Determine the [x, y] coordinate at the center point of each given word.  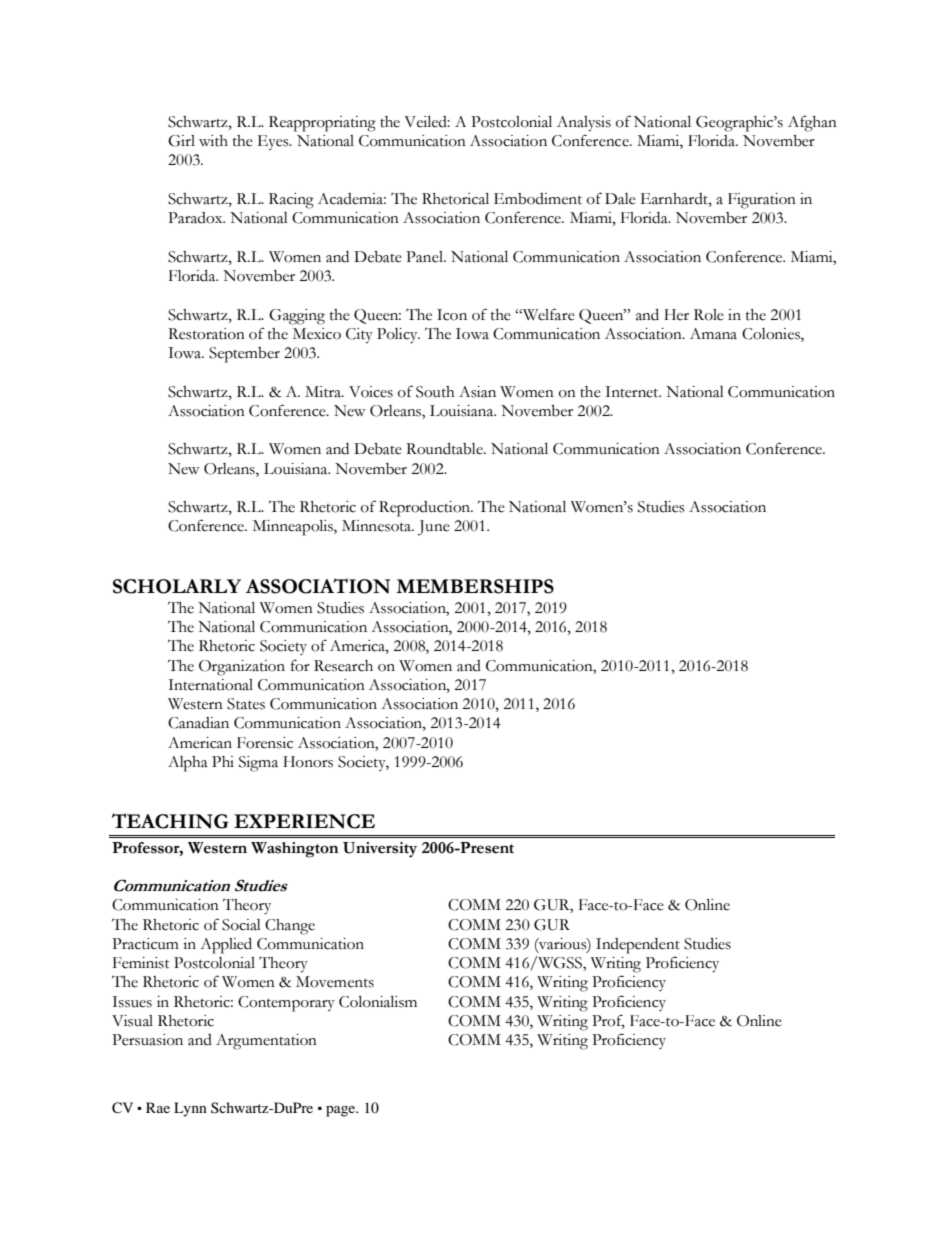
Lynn [190, 1109]
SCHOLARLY [177, 586]
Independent [638, 946]
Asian [477, 392]
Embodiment [538, 199]
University [380, 850]
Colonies [772, 334]
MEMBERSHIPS [475, 586]
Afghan [812, 123]
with [213, 141]
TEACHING [170, 821]
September [244, 355]
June [434, 528]
